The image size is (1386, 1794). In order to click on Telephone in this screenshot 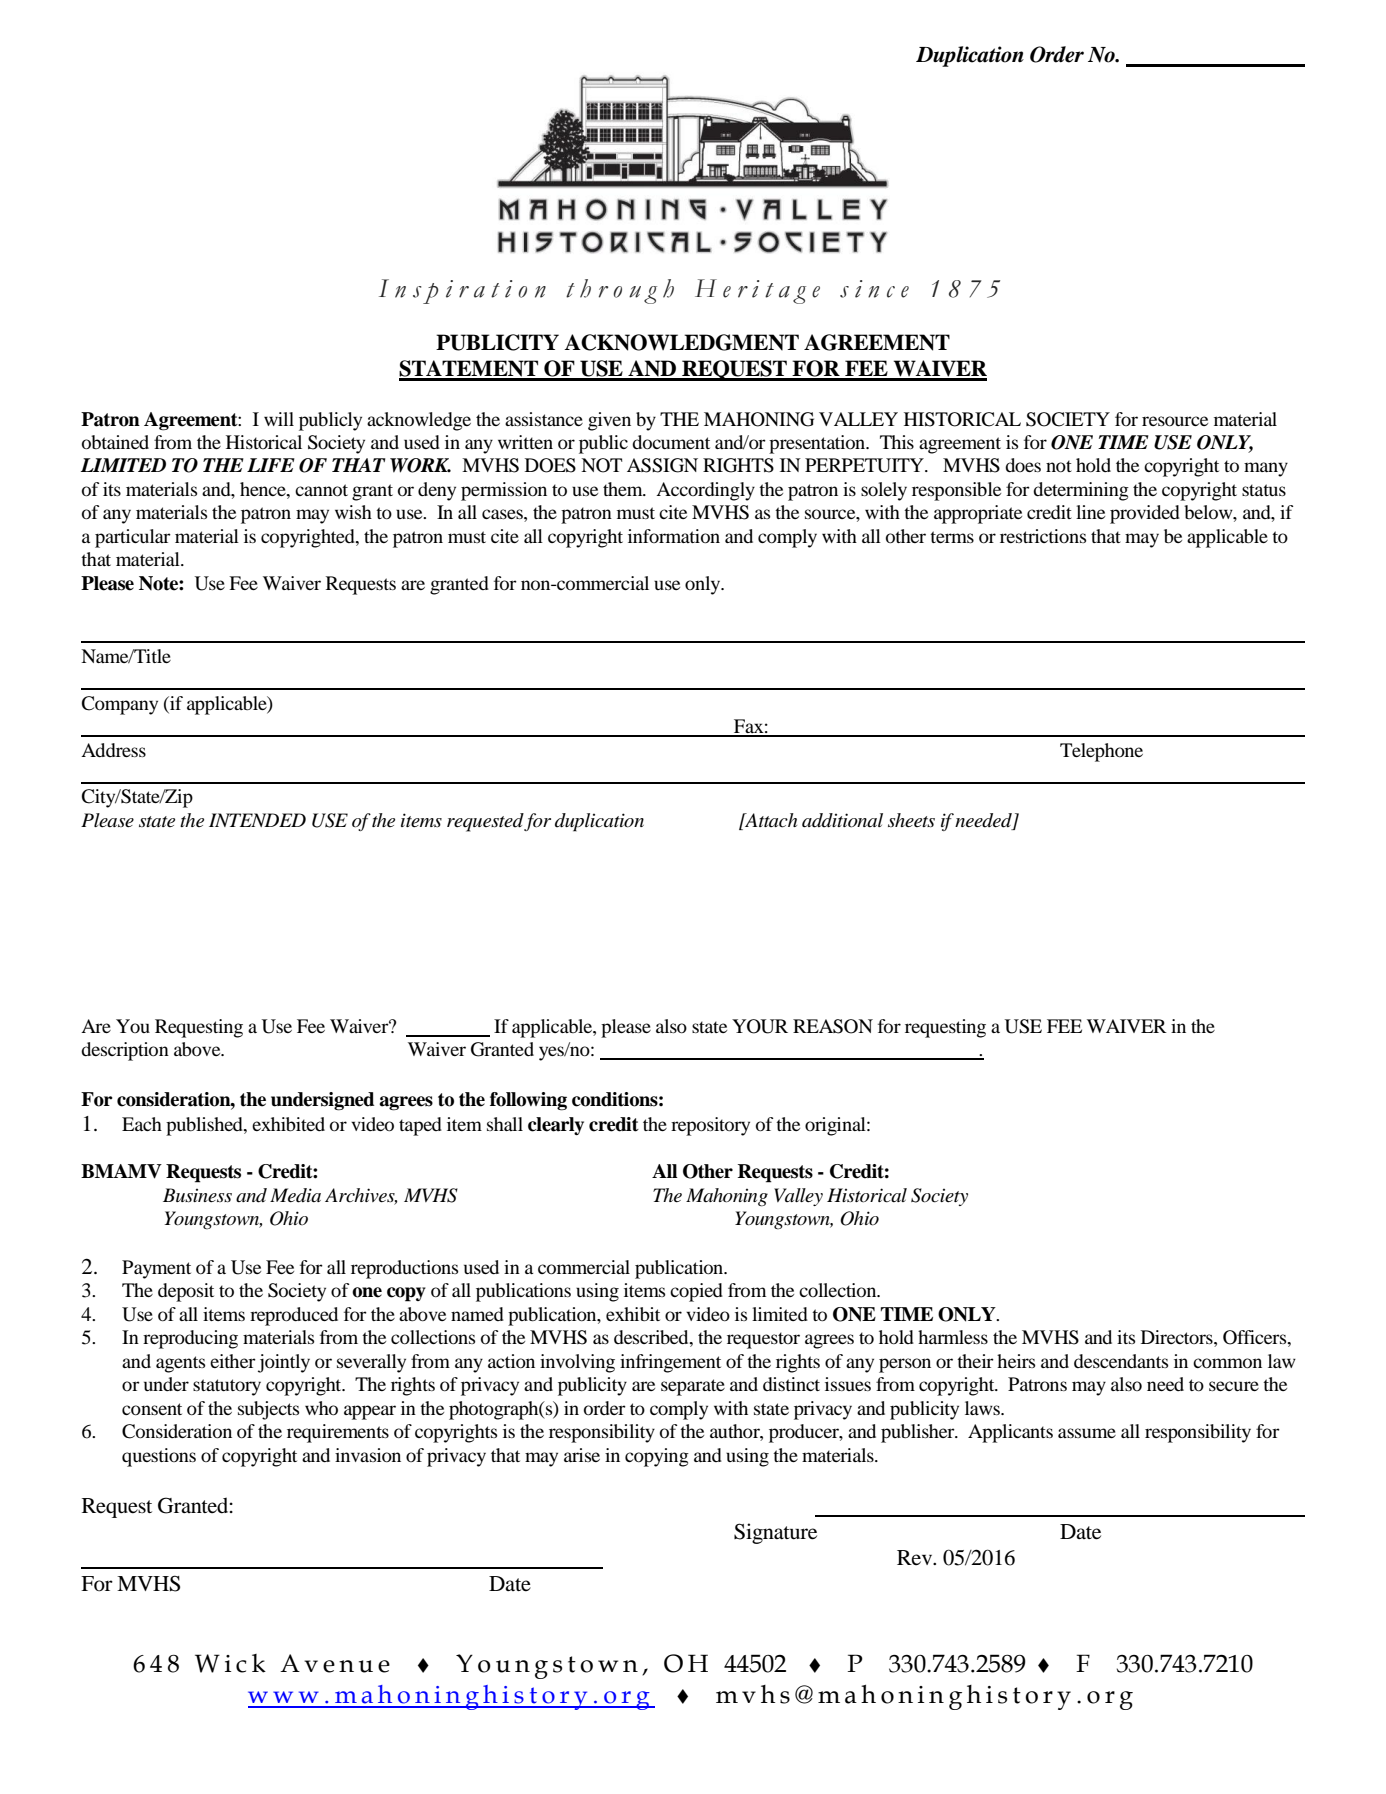, I will do `click(1101, 752)`.
